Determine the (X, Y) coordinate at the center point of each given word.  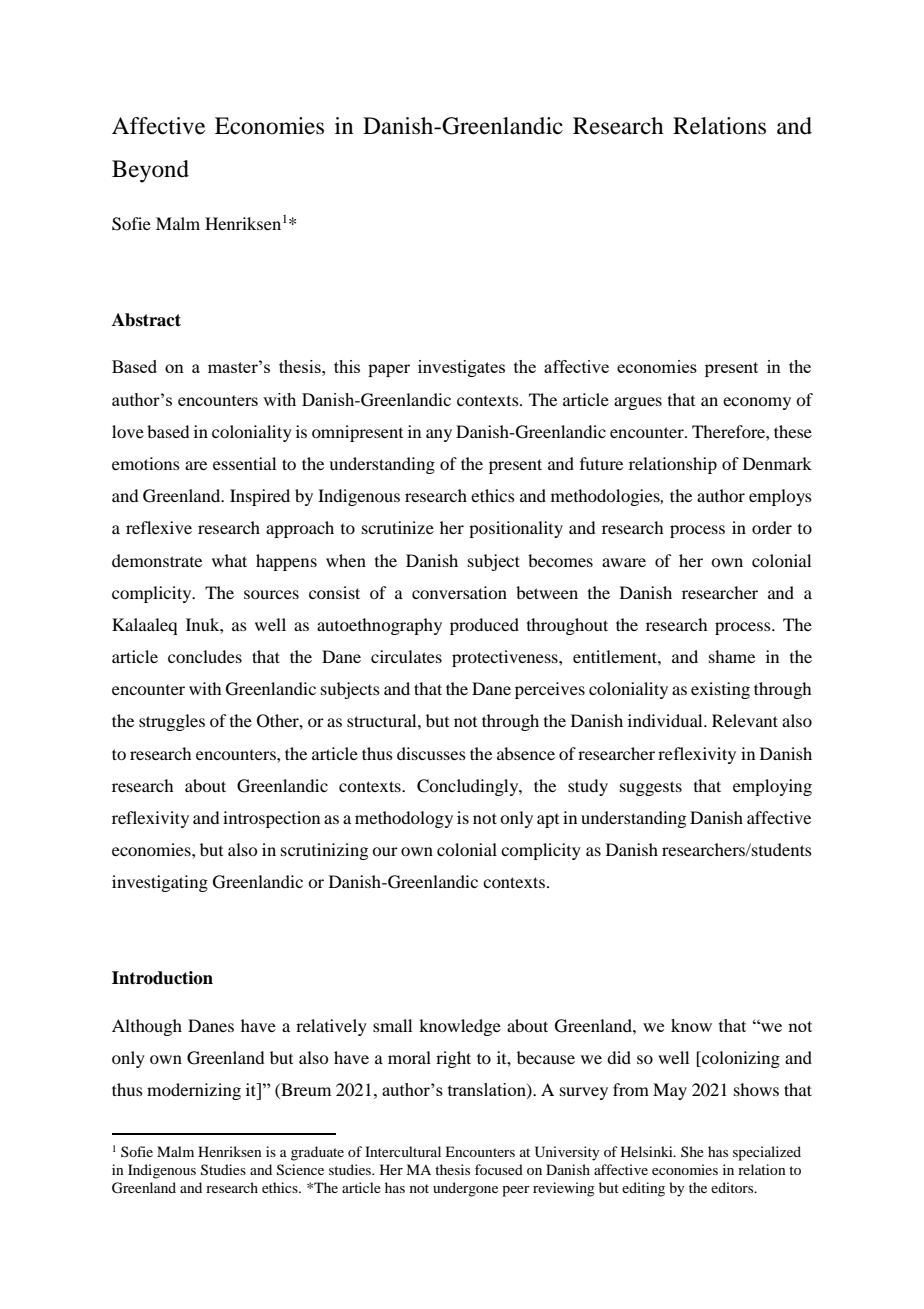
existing (720, 690)
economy (757, 403)
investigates (461, 368)
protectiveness (506, 658)
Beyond (150, 171)
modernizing (194, 1091)
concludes (205, 656)
